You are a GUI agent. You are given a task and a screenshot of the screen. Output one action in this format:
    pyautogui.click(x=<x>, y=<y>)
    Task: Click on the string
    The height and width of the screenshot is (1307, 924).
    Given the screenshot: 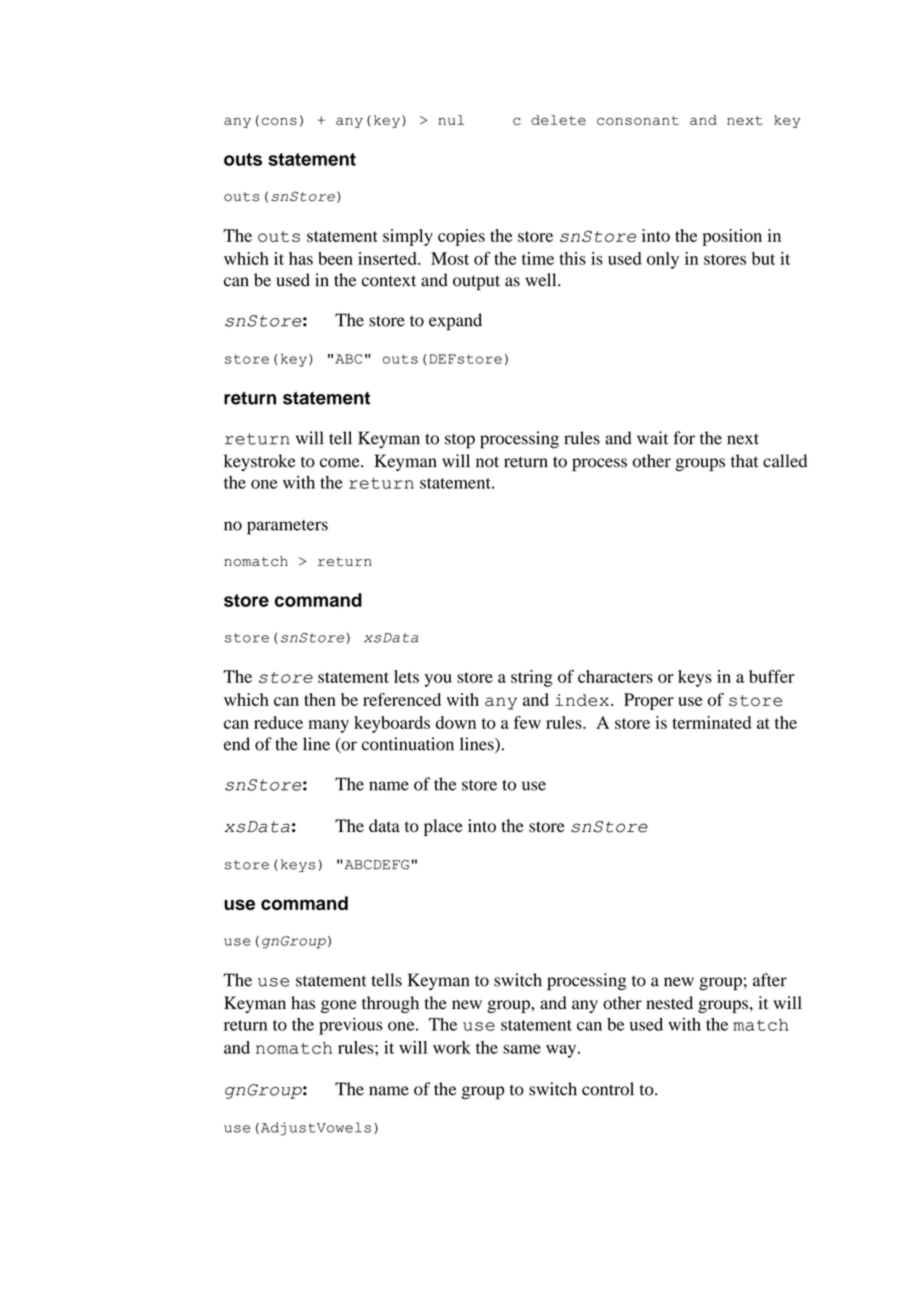 What is the action you would take?
    pyautogui.click(x=532, y=678)
